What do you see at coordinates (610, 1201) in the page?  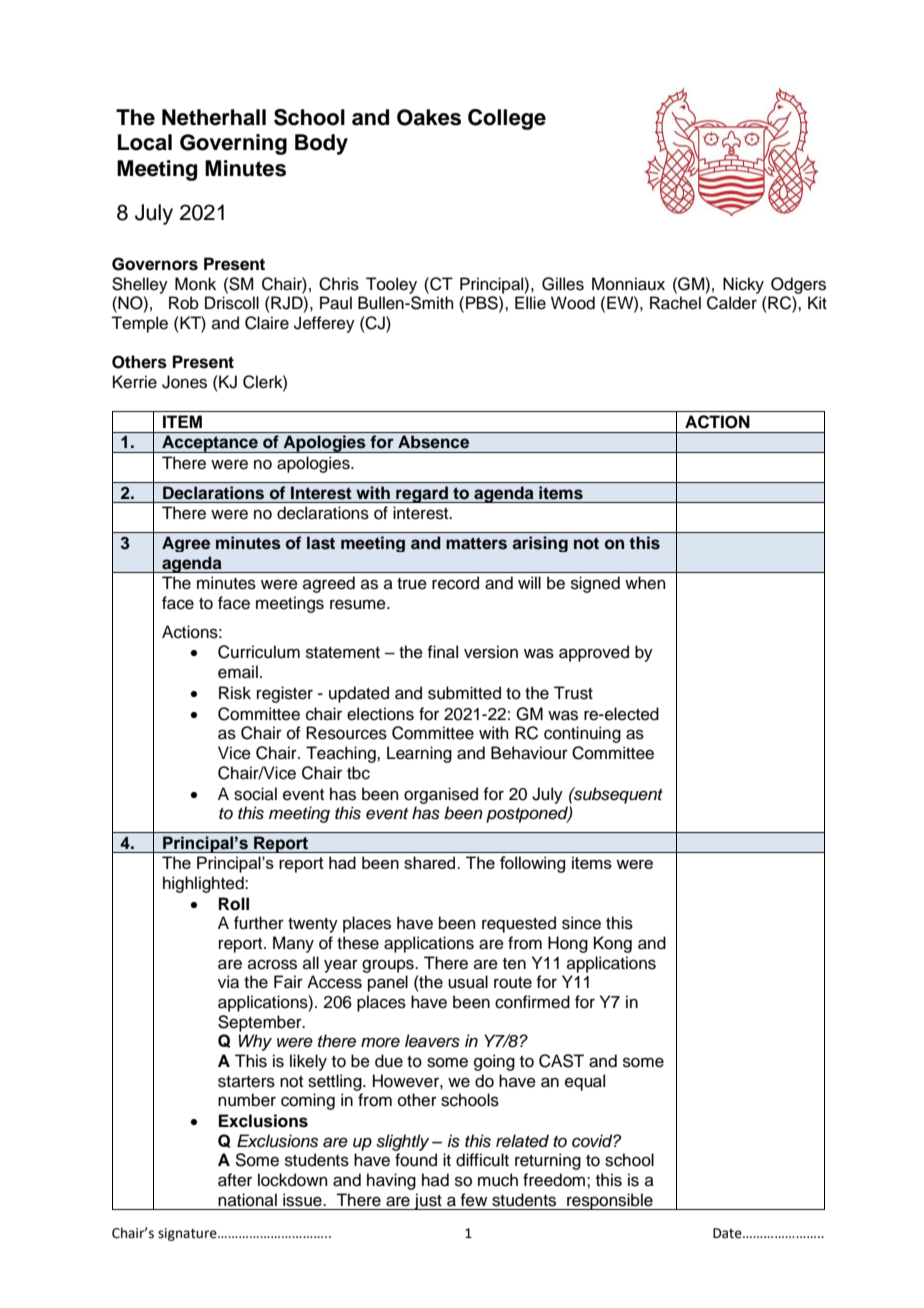 I see `responsible` at bounding box center [610, 1201].
